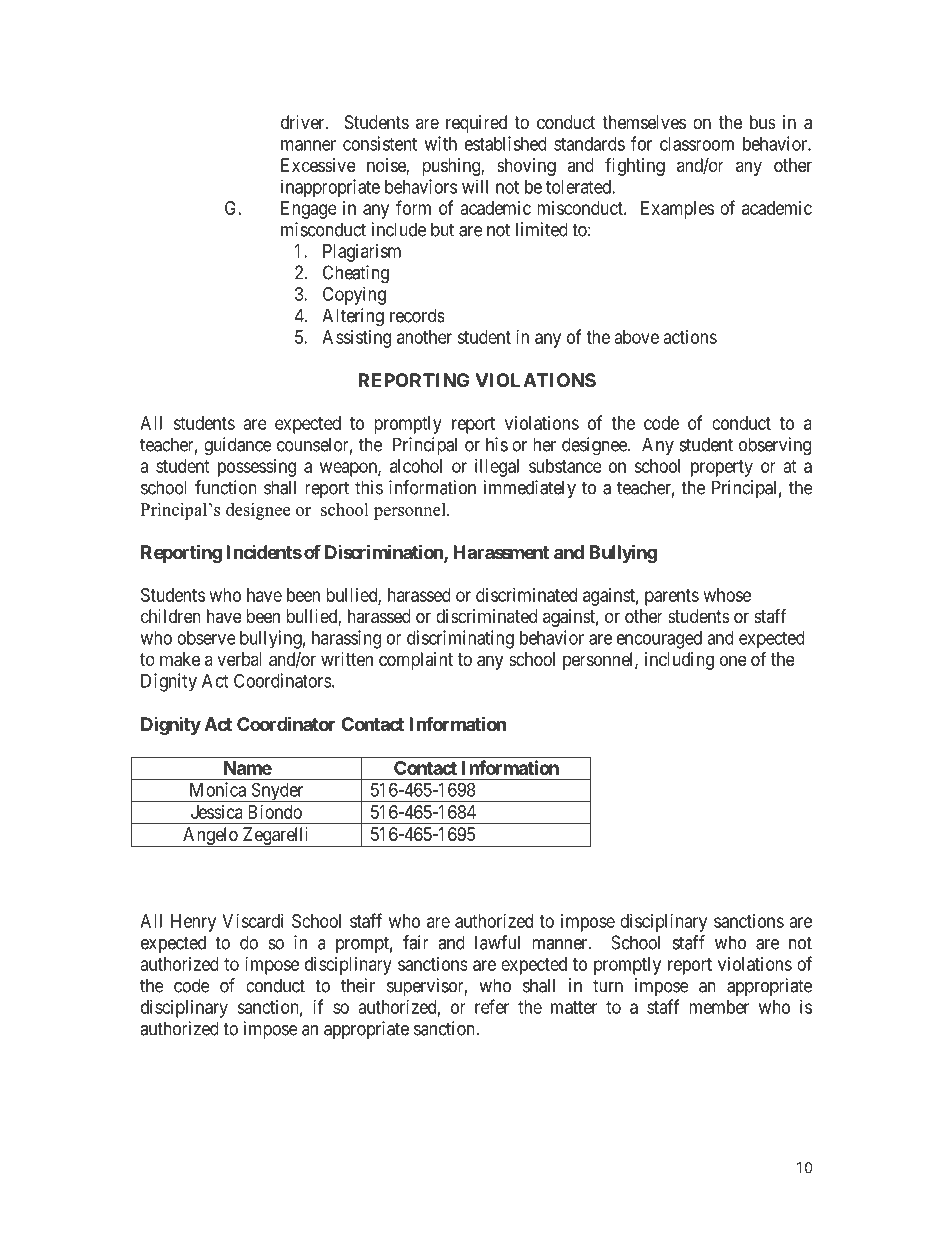  I want to click on classroom, so click(697, 144).
